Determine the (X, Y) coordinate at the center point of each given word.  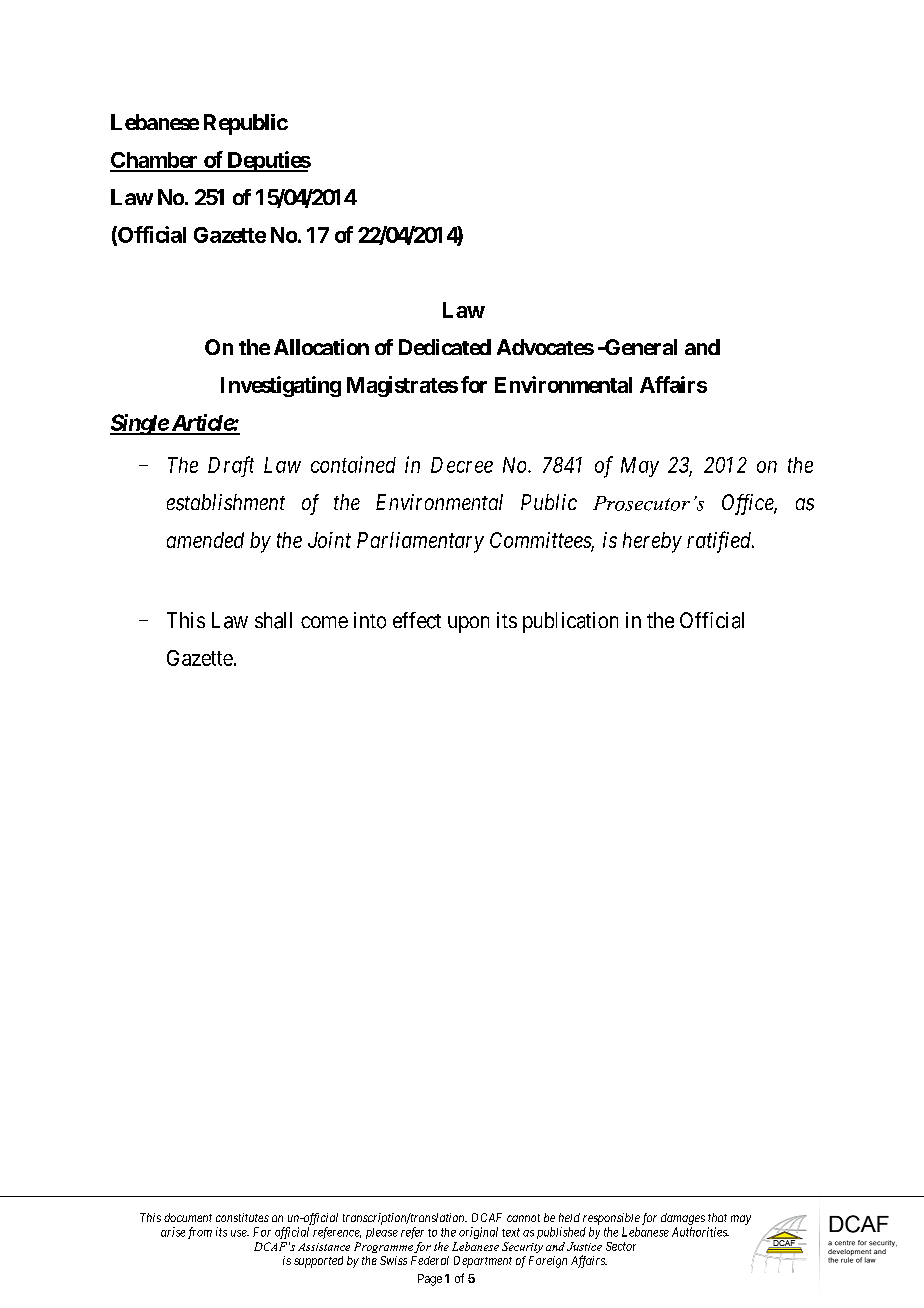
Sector (621, 1246)
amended (205, 540)
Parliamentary (420, 542)
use (240, 1233)
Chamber (155, 161)
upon (468, 624)
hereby (652, 542)
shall (273, 620)
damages (683, 1219)
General (639, 347)
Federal (430, 1260)
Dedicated (445, 347)
